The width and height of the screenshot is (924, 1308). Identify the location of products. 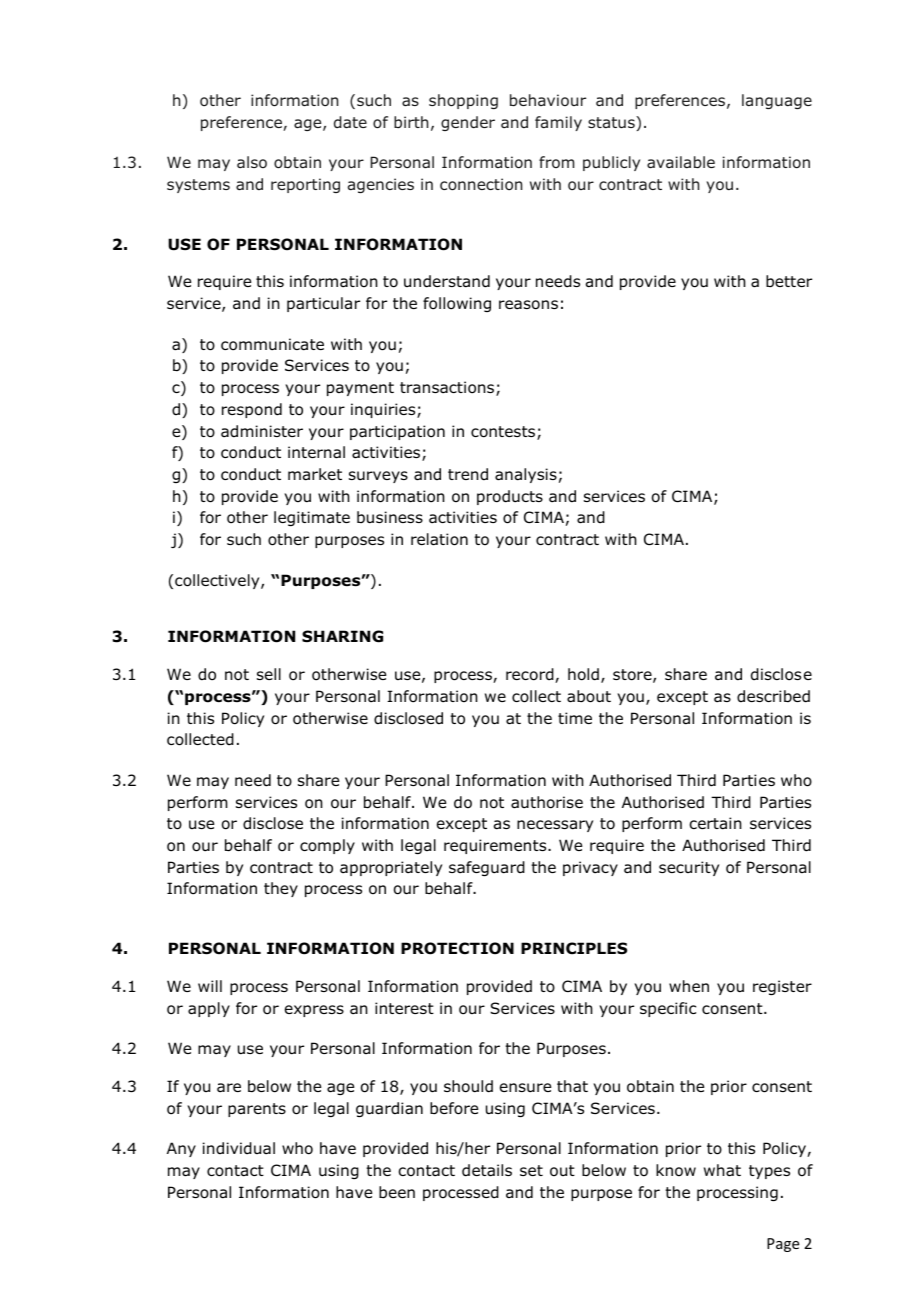
(510, 497).
